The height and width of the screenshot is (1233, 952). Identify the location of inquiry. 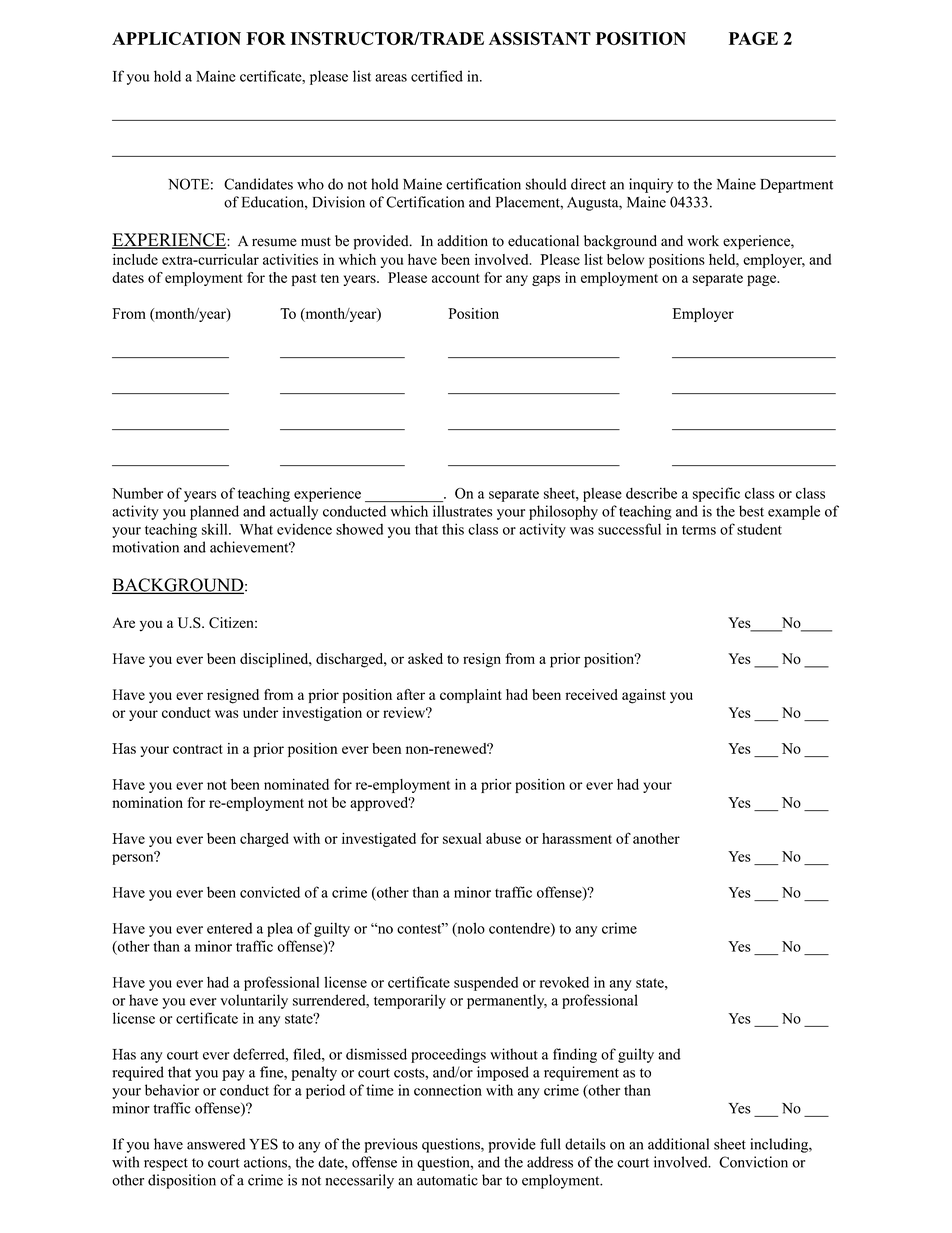
(651, 185).
